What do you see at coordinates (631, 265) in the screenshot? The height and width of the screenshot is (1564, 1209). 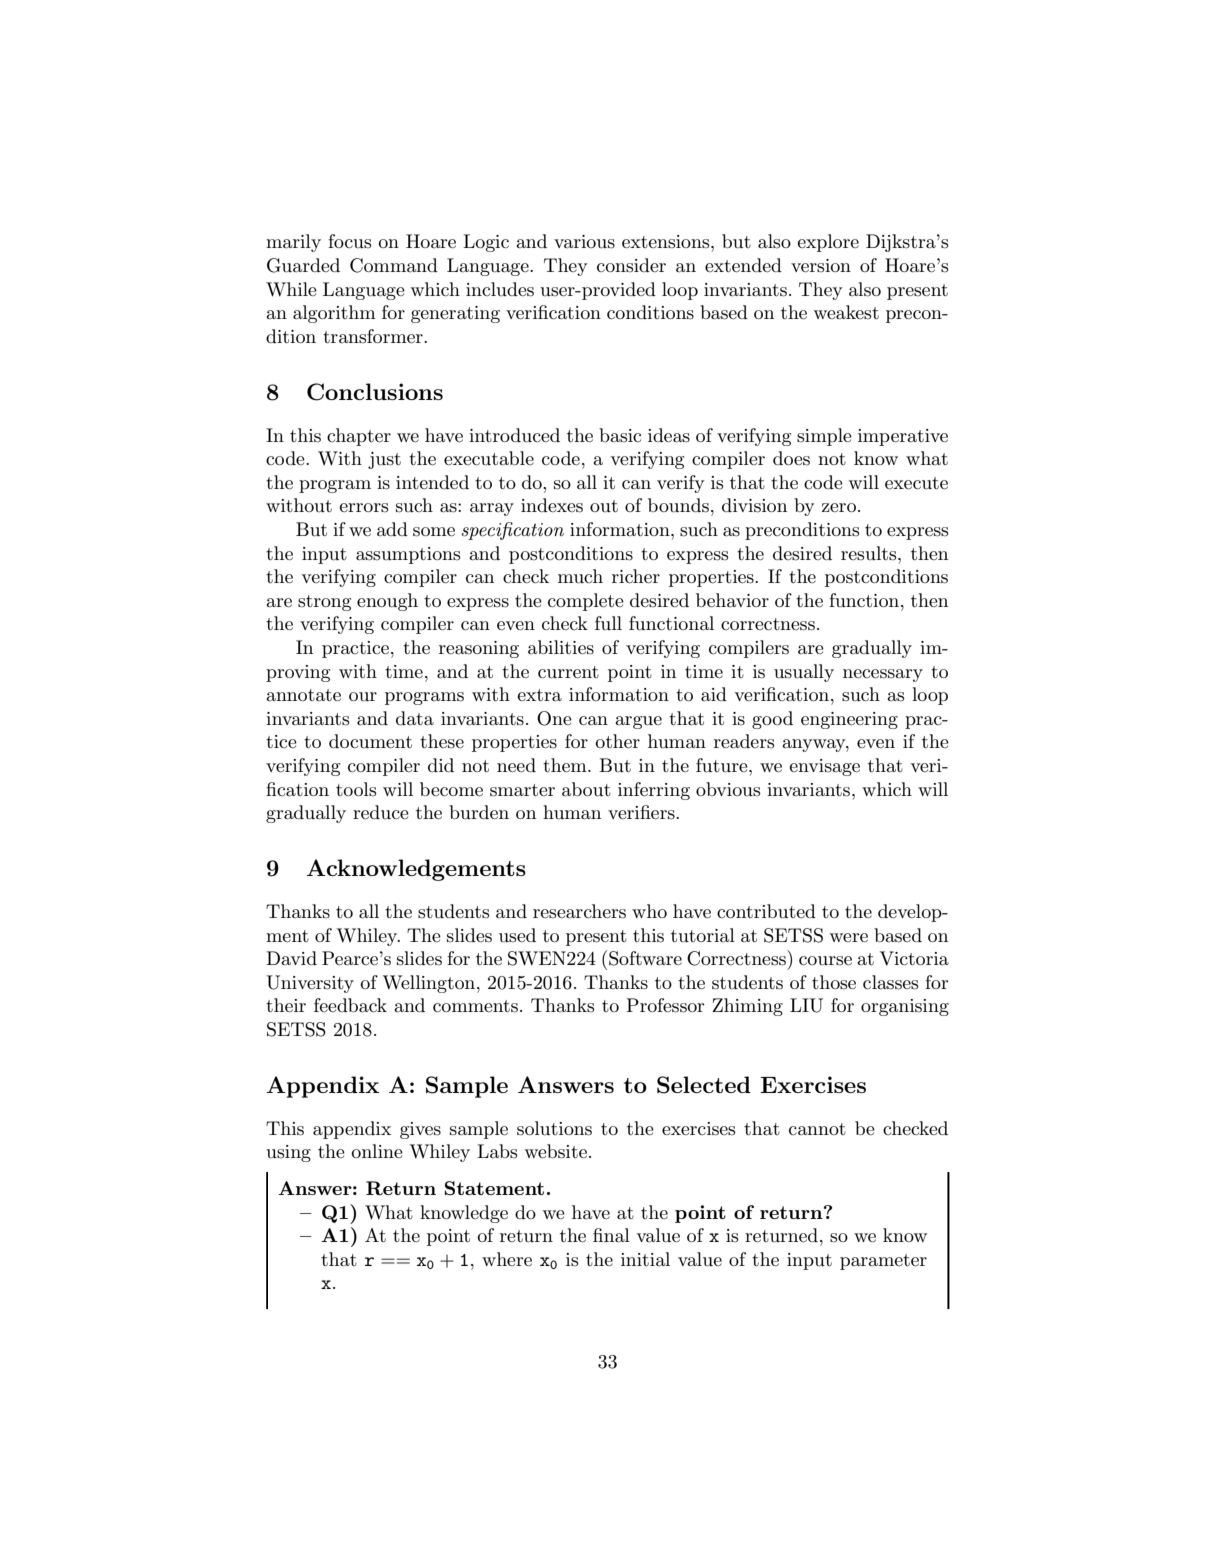 I see `consider` at bounding box center [631, 265].
